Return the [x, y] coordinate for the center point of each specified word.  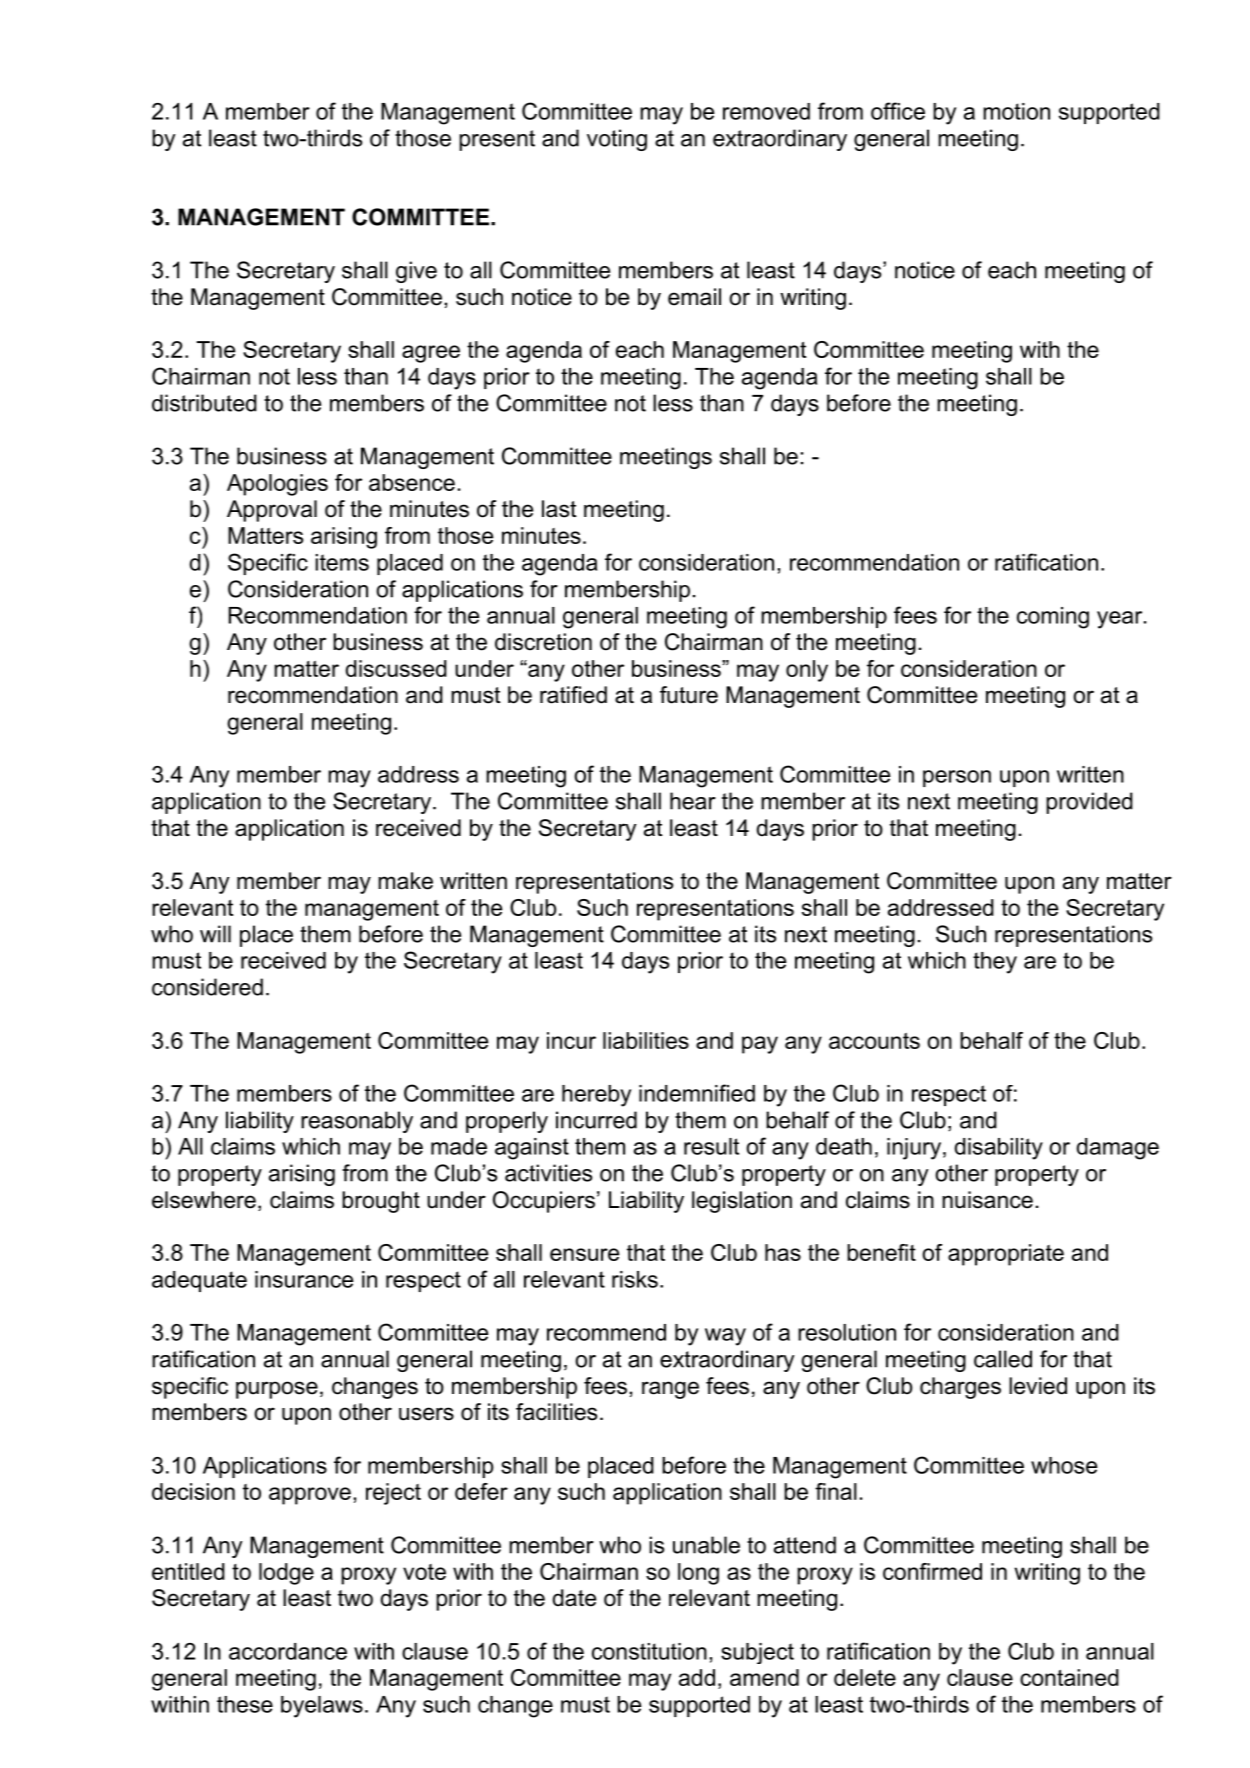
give [416, 272]
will [215, 934]
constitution [649, 1651]
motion [1016, 111]
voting [617, 140]
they [995, 963]
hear [693, 801]
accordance [288, 1651]
